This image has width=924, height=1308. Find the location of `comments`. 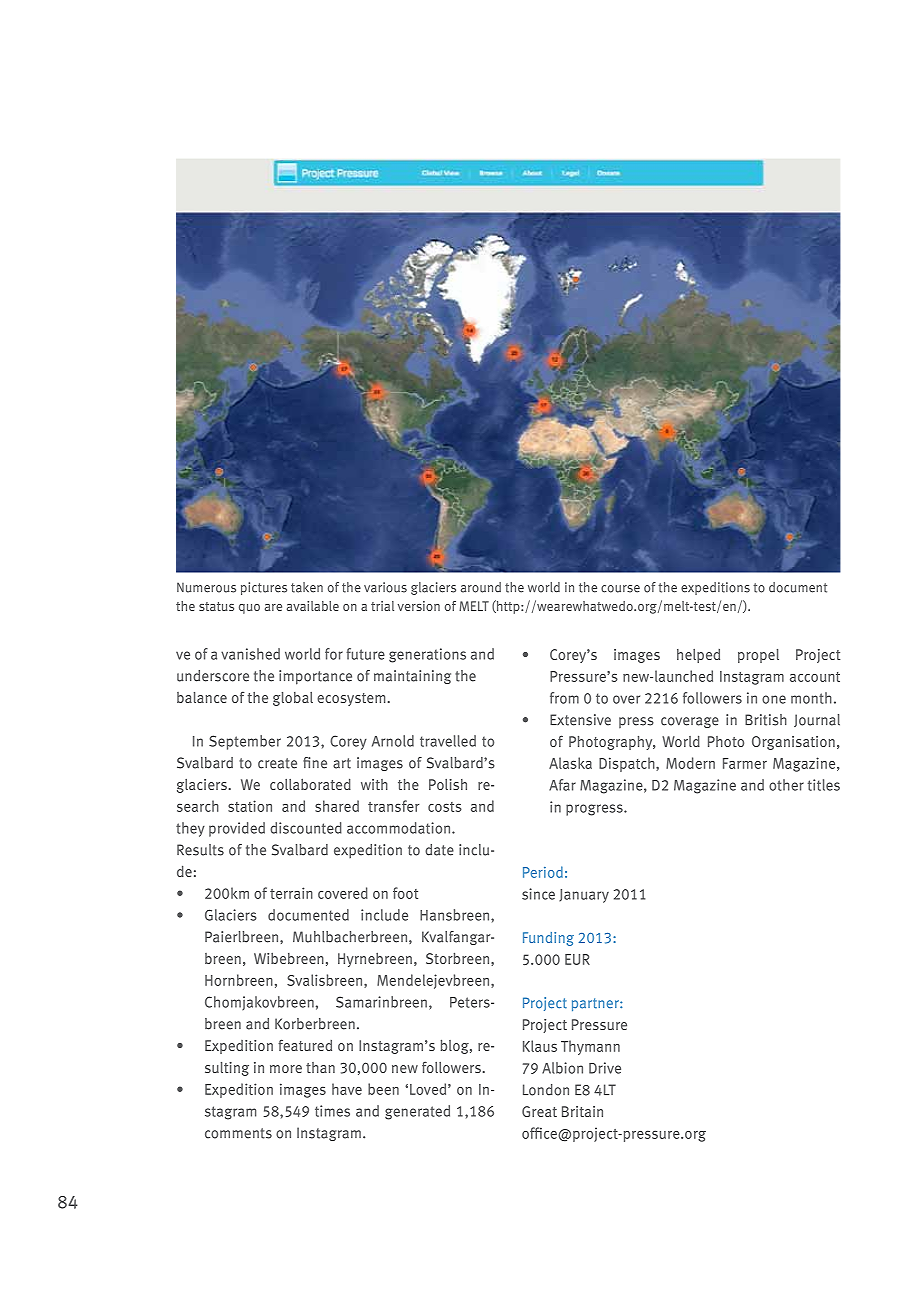

comments is located at coordinates (238, 1133).
